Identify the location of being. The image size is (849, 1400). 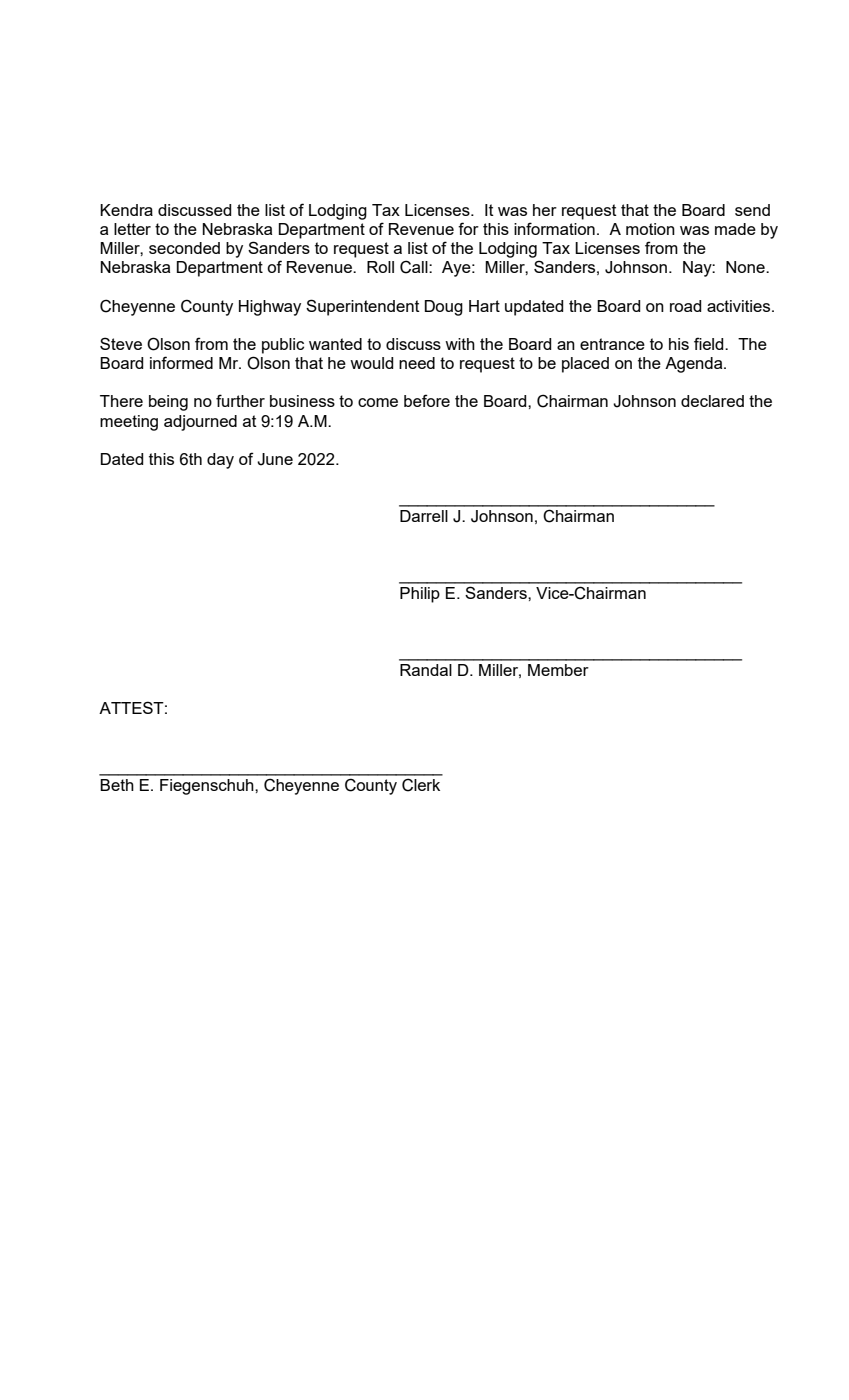
(168, 403).
